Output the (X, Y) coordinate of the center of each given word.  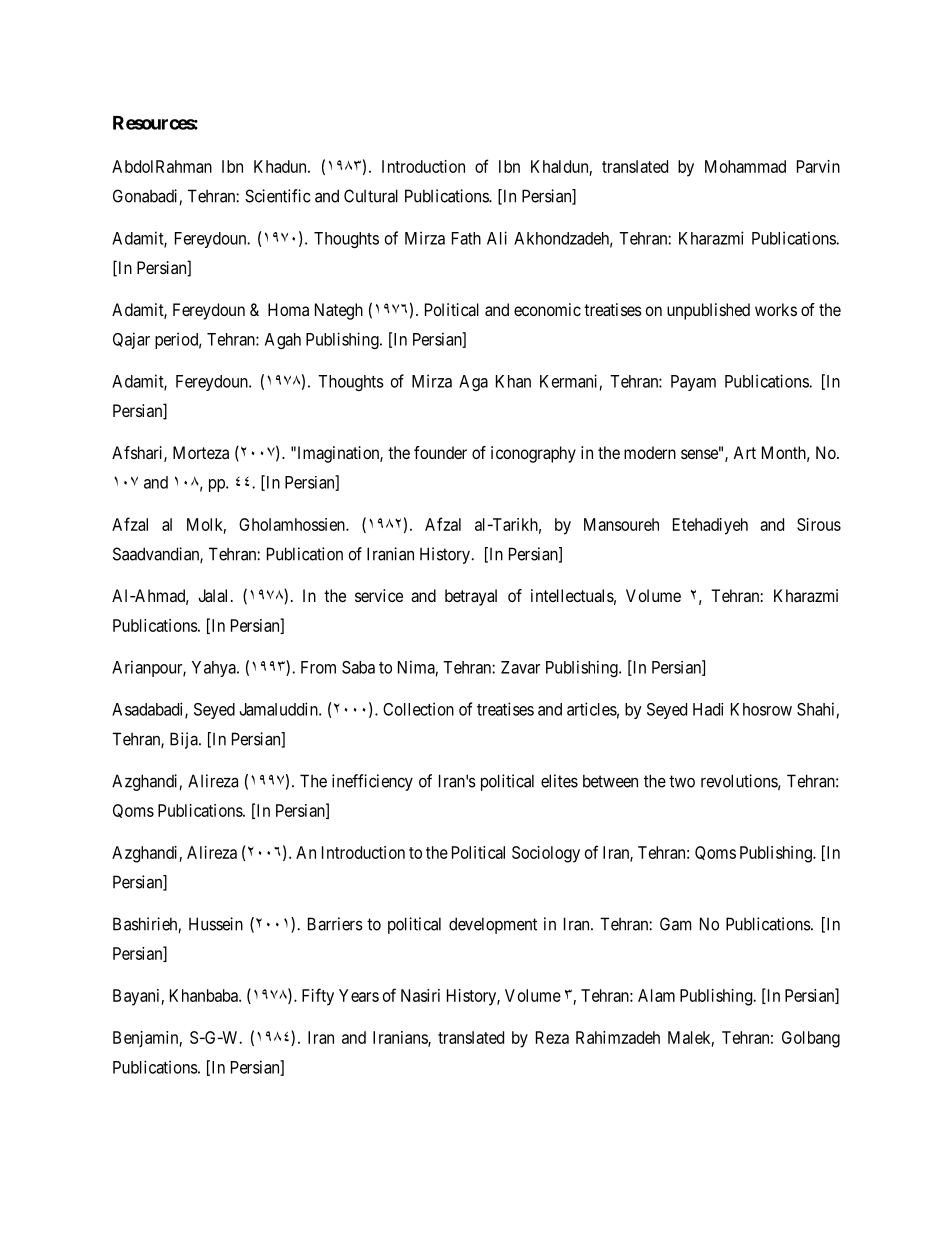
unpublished (708, 311)
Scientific (277, 196)
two (682, 781)
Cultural (371, 196)
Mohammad (745, 166)
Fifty (318, 997)
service (379, 595)
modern (650, 452)
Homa (288, 309)
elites (559, 781)
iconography (533, 454)
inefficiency (372, 782)
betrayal (471, 597)
